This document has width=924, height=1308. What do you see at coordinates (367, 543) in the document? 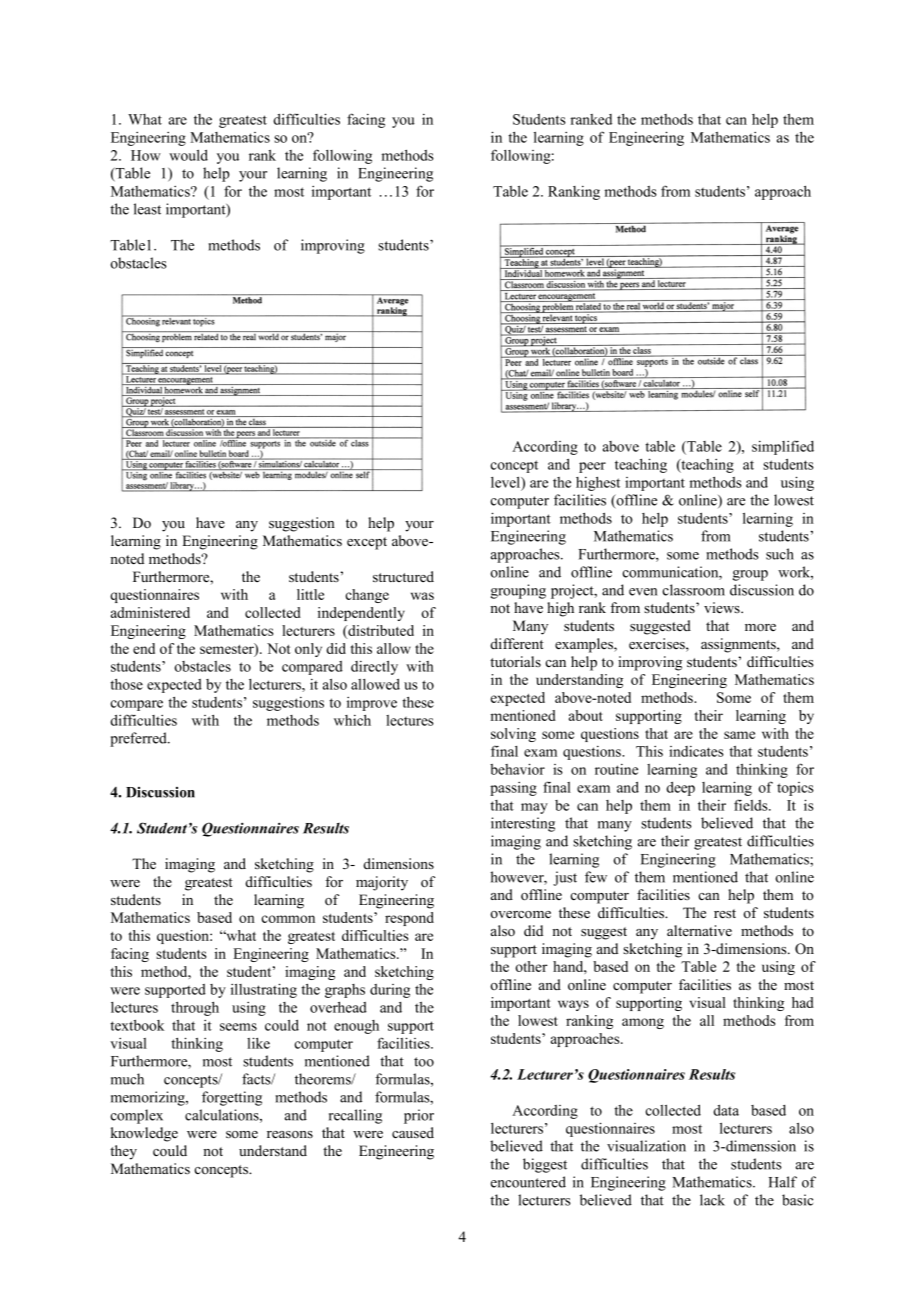
I see `except` at bounding box center [367, 543].
